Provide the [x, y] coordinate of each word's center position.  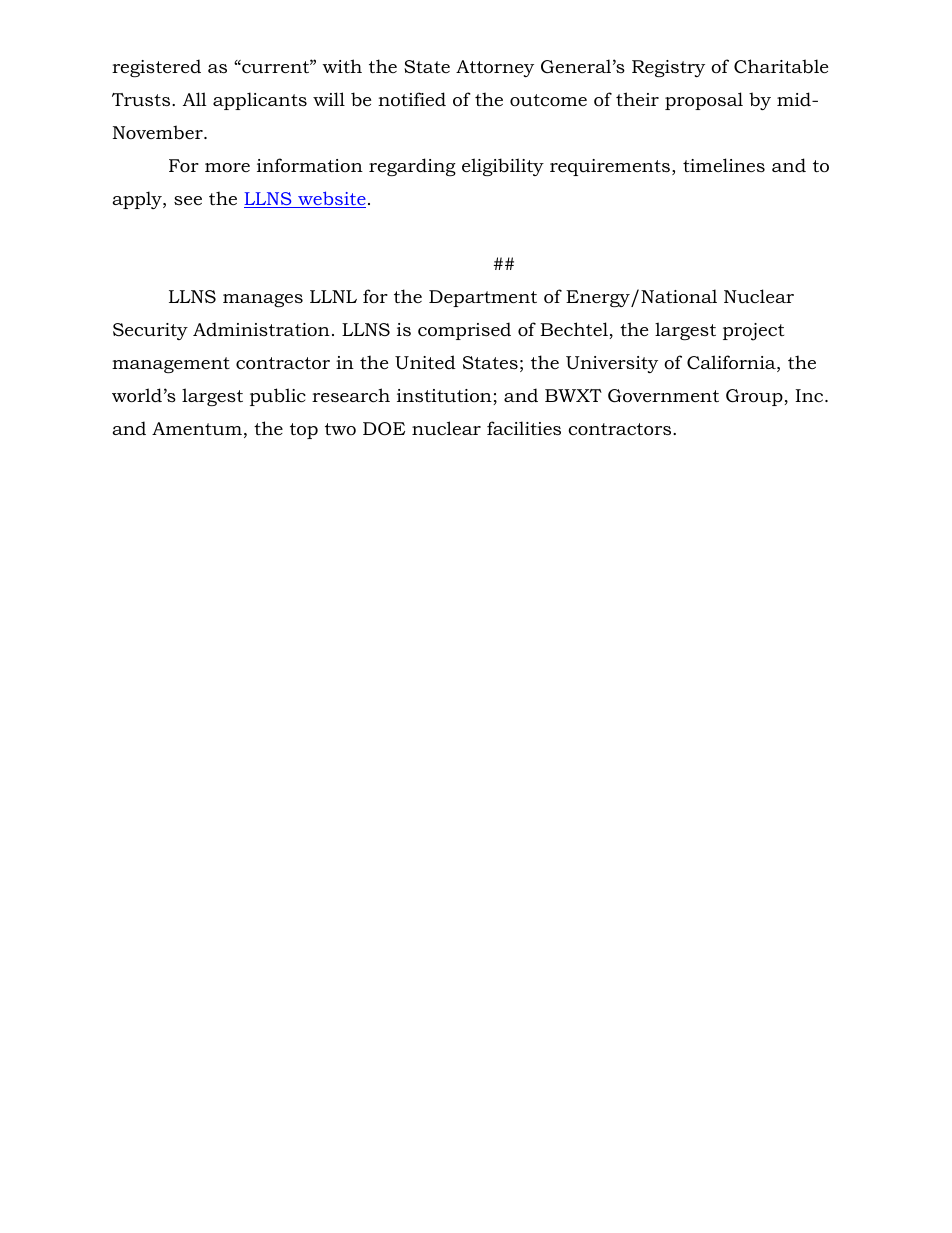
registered [156, 68]
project [753, 332]
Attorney [495, 68]
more [227, 167]
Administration [261, 329]
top [304, 431]
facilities [524, 428]
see [188, 200]
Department [483, 298]
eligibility [503, 167]
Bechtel [575, 330]
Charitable [781, 66]
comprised [464, 331]
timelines [724, 165]
